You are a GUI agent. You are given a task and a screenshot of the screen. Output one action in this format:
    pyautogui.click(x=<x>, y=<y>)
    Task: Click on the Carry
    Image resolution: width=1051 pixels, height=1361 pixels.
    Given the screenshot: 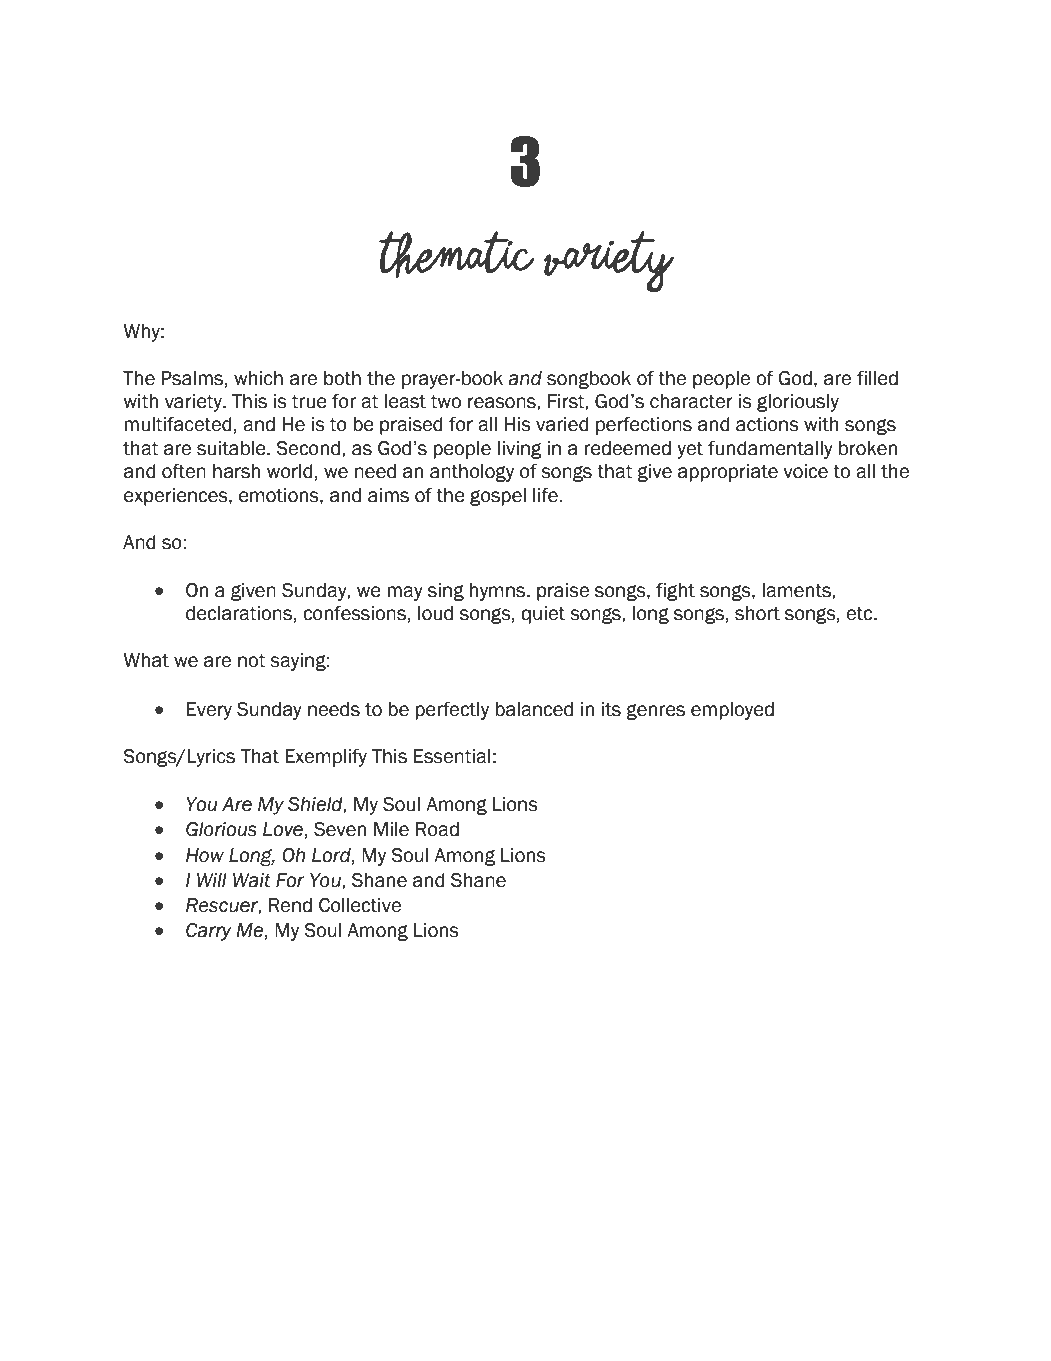 What is the action you would take?
    pyautogui.click(x=209, y=932)
